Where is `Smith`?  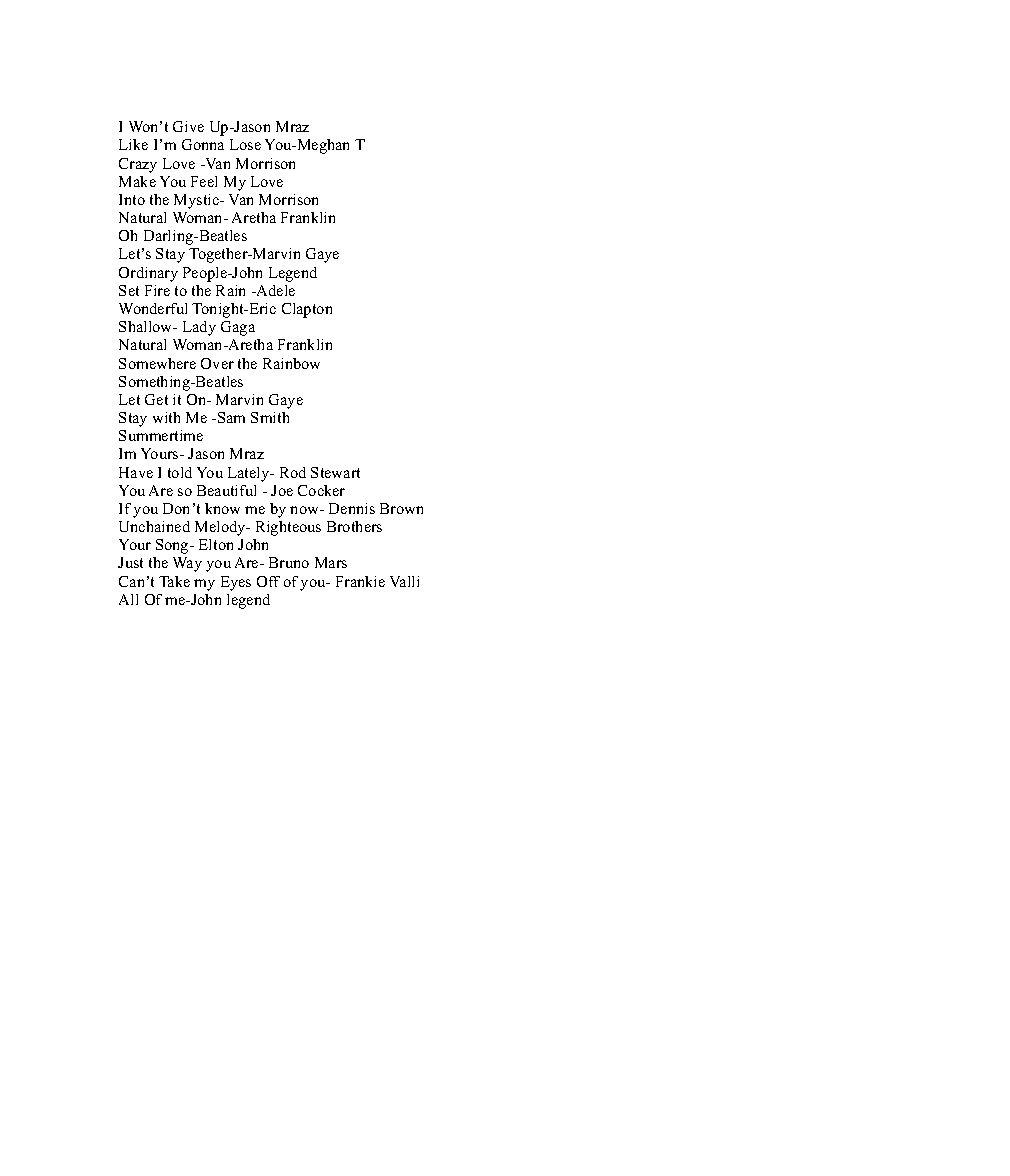
Smith is located at coordinates (270, 417).
